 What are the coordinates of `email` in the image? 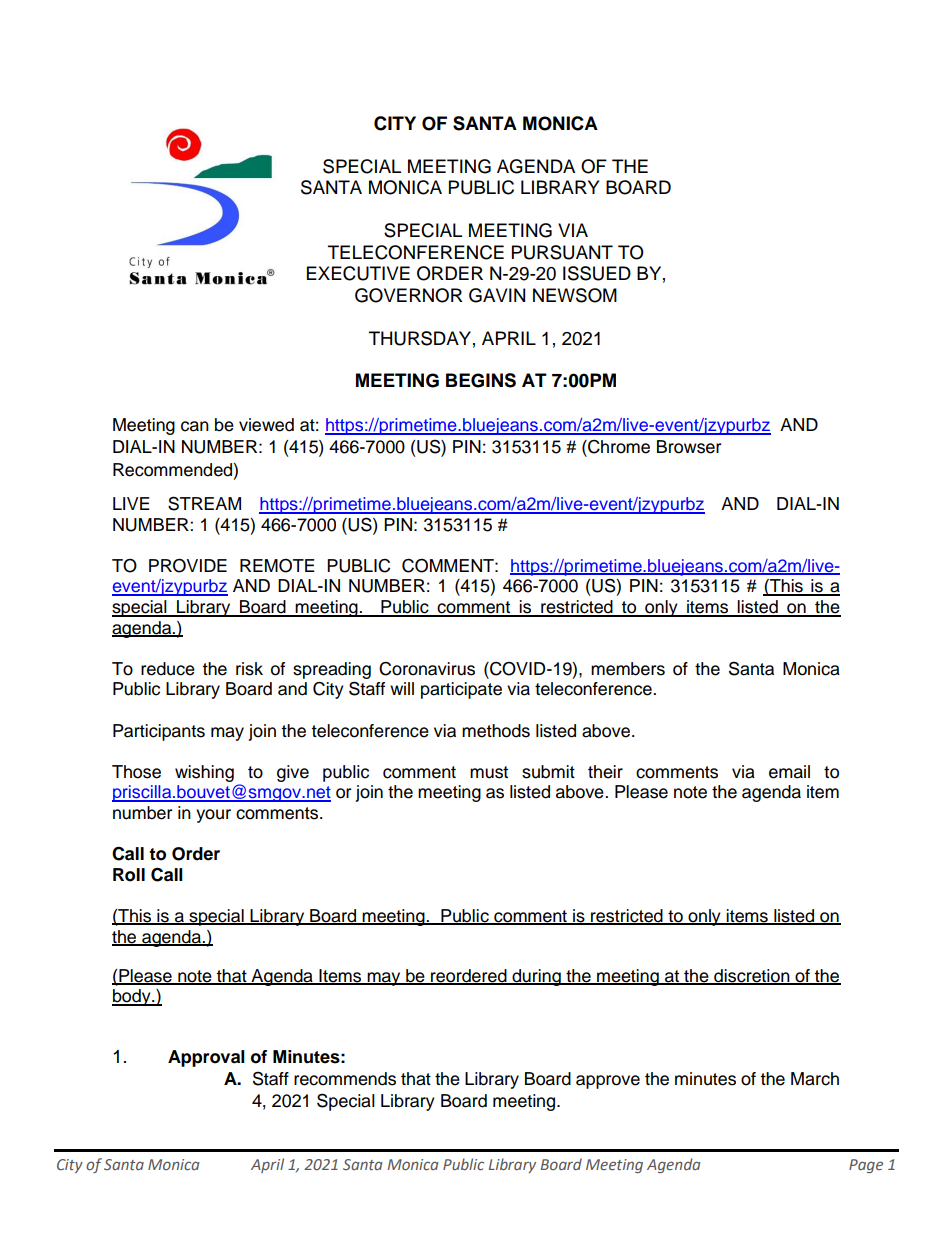 It's located at (789, 772).
